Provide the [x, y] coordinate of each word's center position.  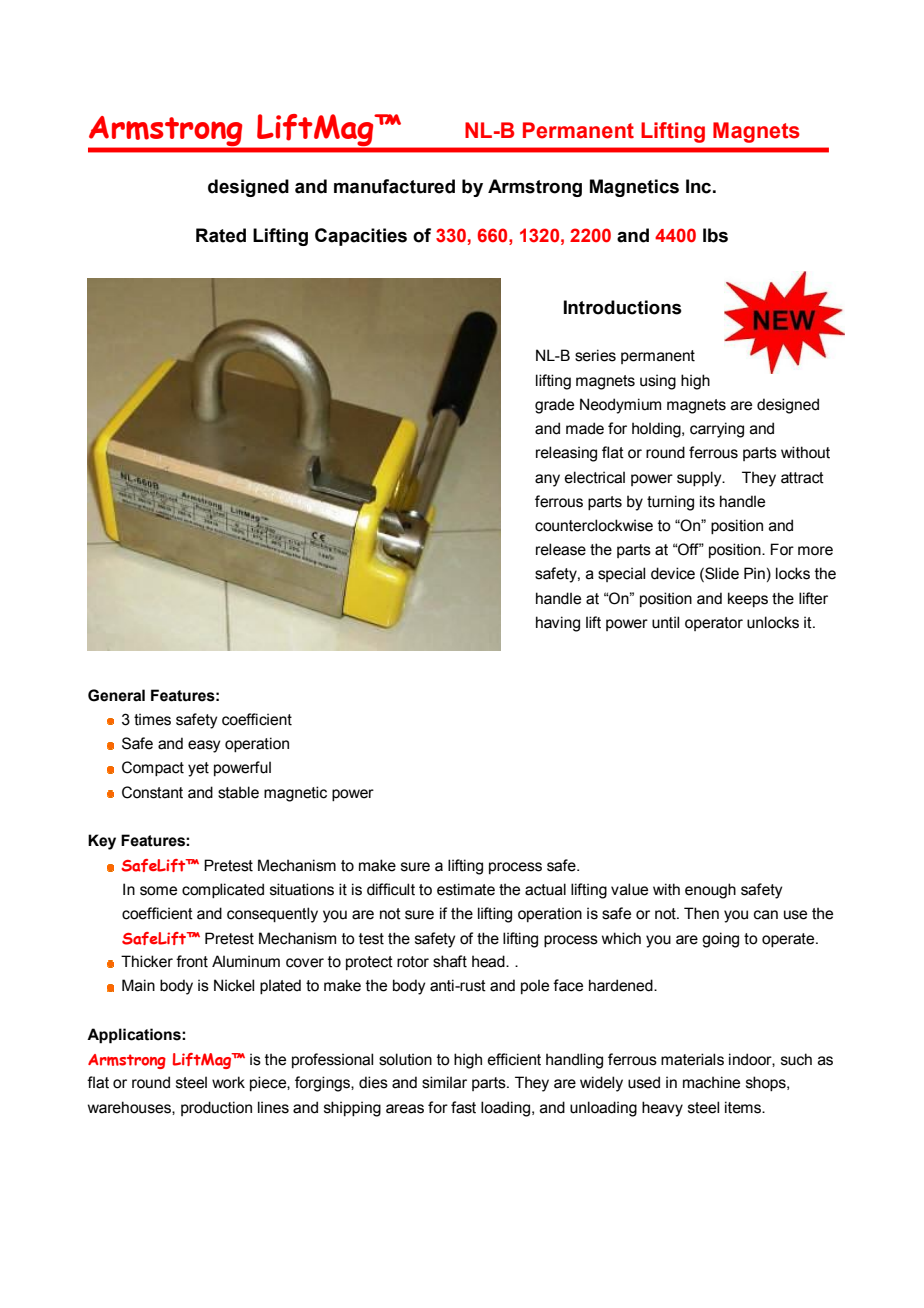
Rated [221, 235]
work [228, 1082]
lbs [715, 235]
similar [444, 1082]
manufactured [394, 186]
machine [711, 1082]
